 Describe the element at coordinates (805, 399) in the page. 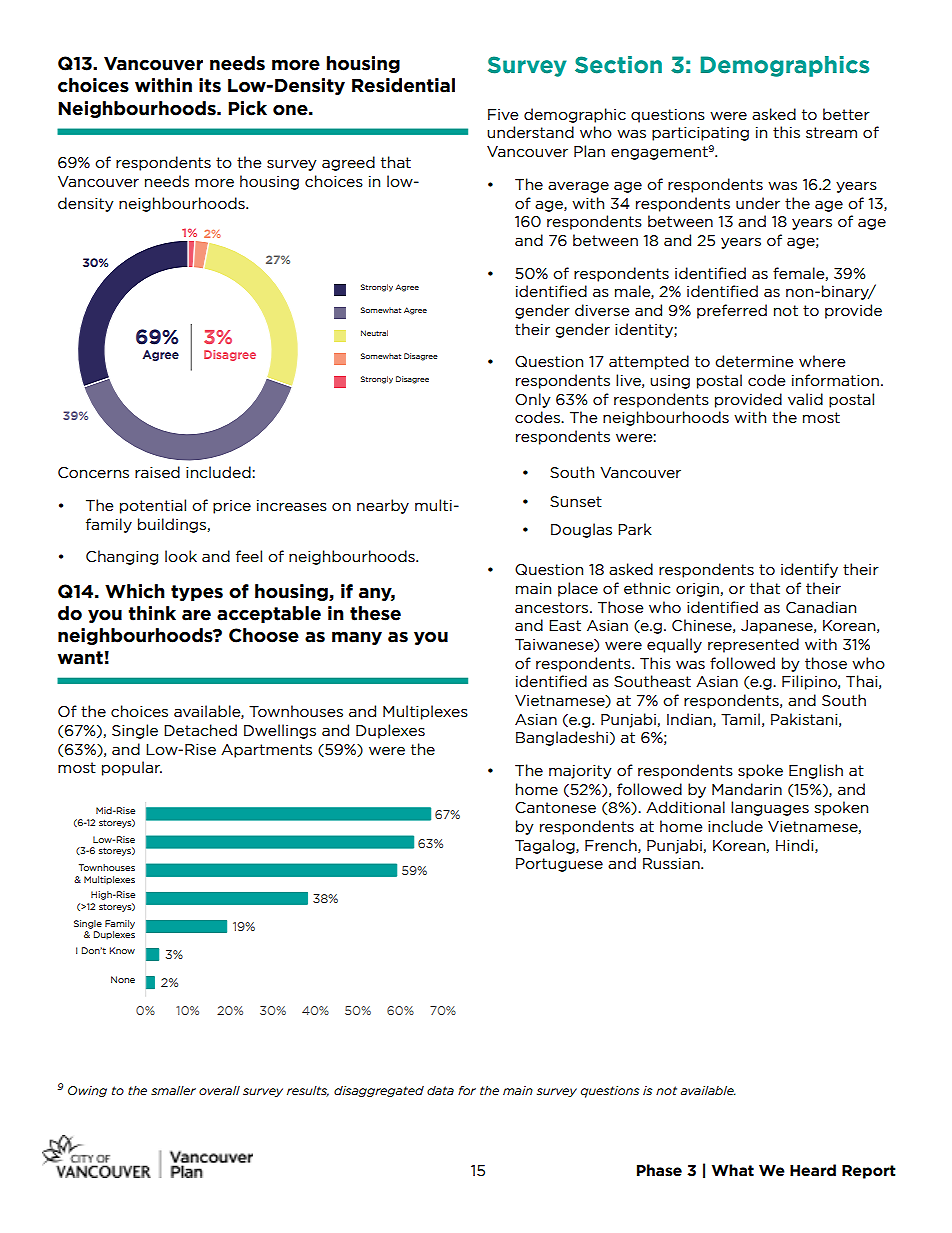

I see `valid` at that location.
